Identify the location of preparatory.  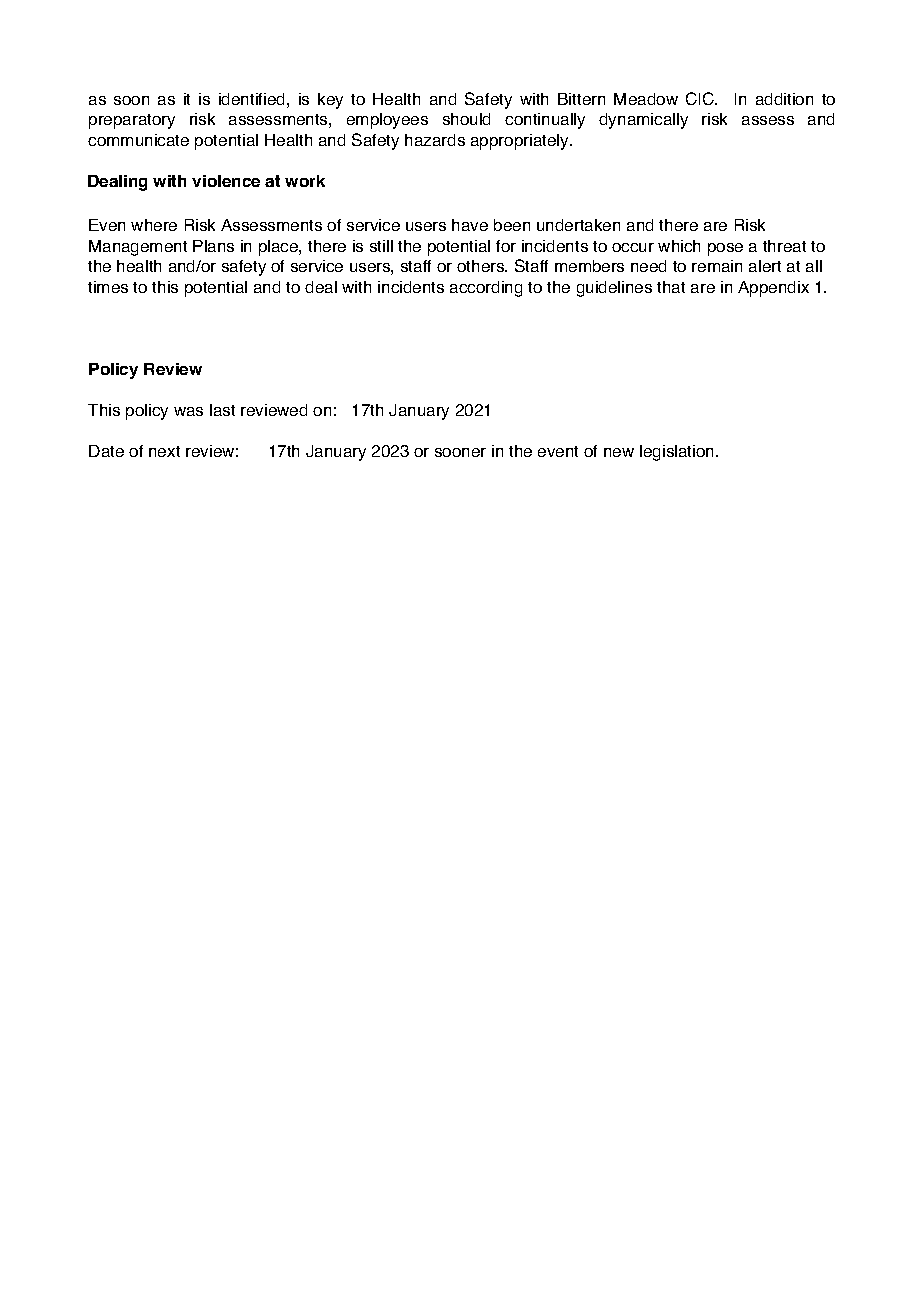
(132, 121).
